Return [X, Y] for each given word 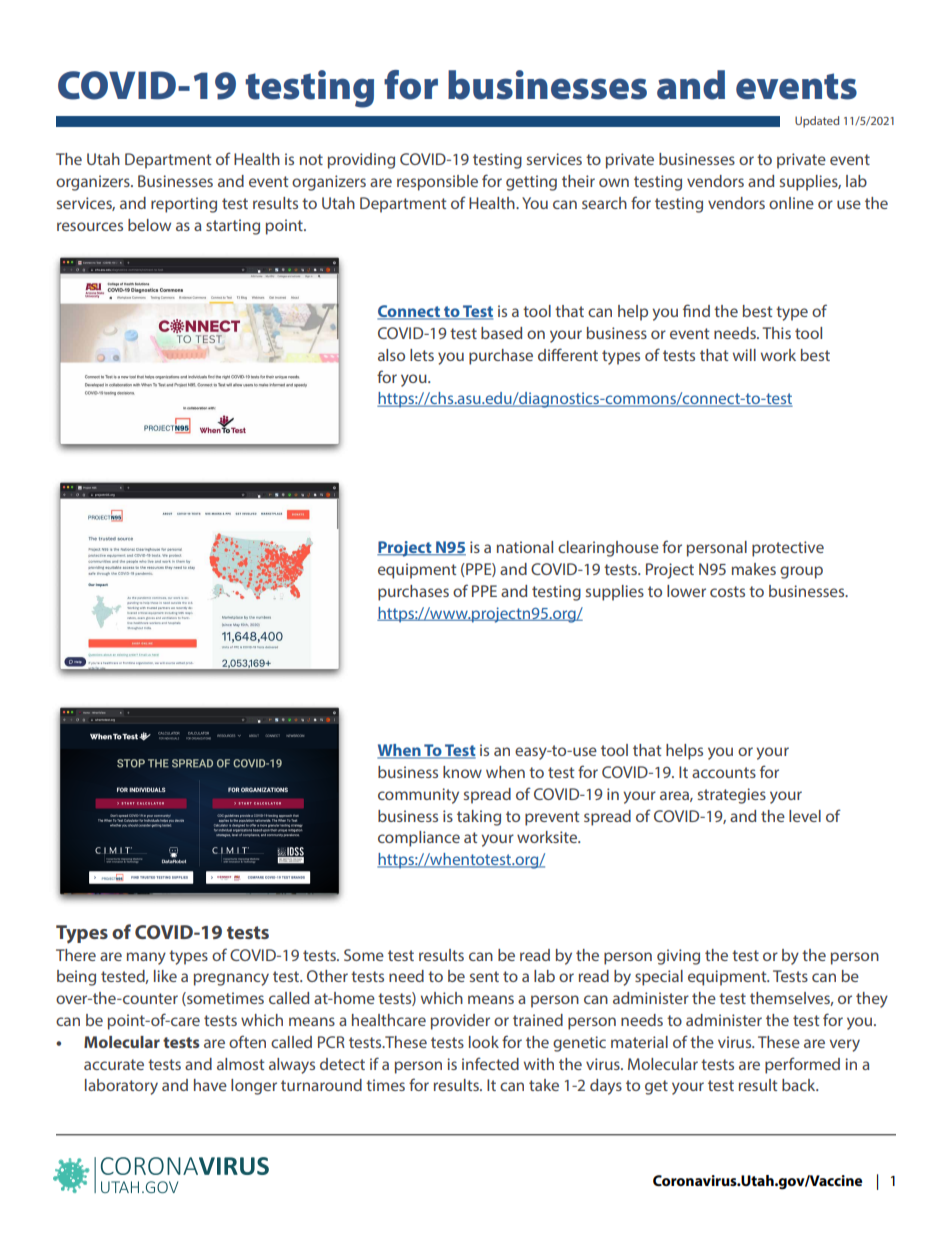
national [525, 547]
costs [727, 591]
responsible [437, 183]
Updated [817, 122]
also [391, 355]
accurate [114, 1064]
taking [479, 818]
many [146, 958]
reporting [184, 205]
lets [422, 355]
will [744, 355]
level [805, 816]
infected [490, 1063]
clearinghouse [608, 549]
